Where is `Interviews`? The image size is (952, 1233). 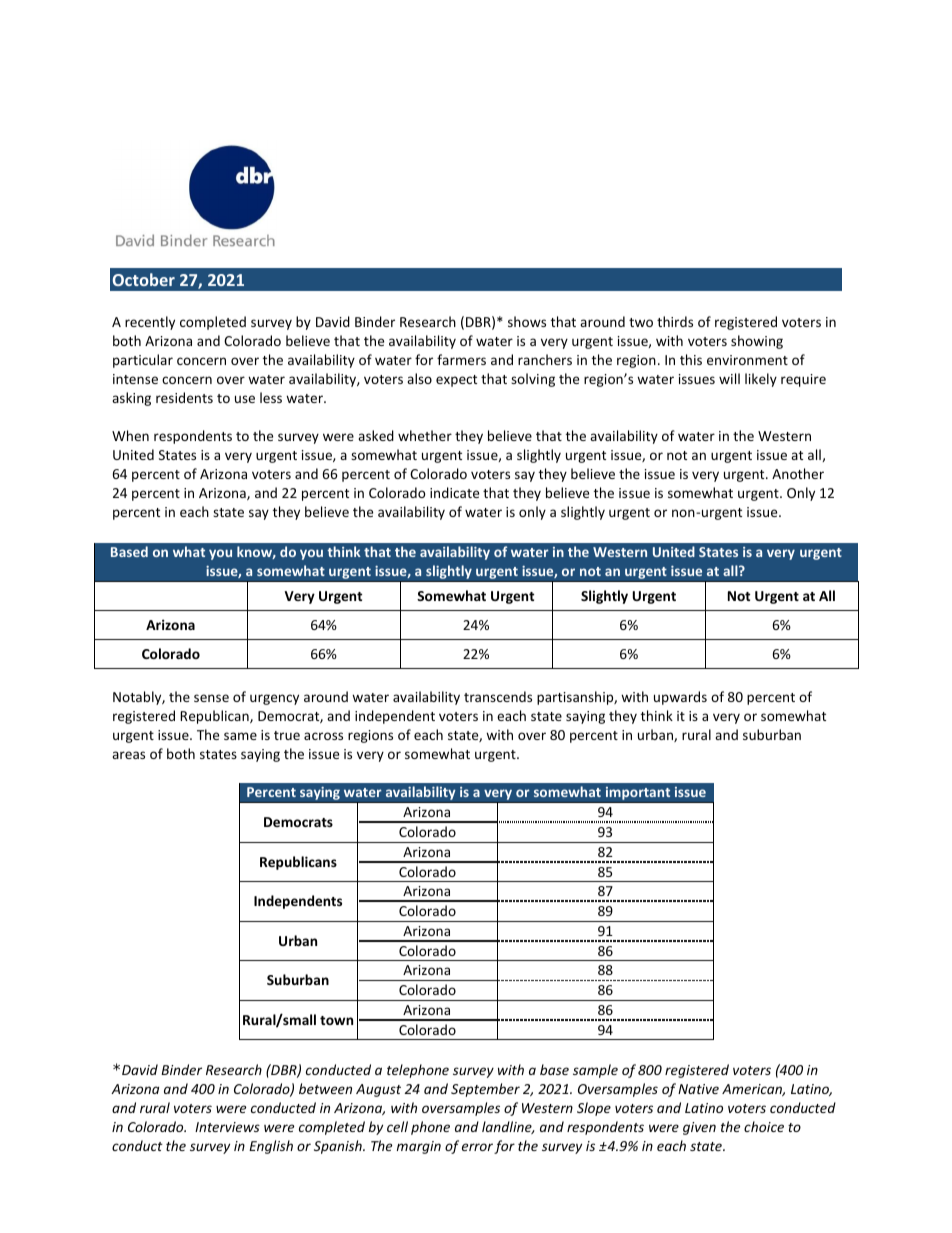 Interviews is located at coordinates (227, 1127).
